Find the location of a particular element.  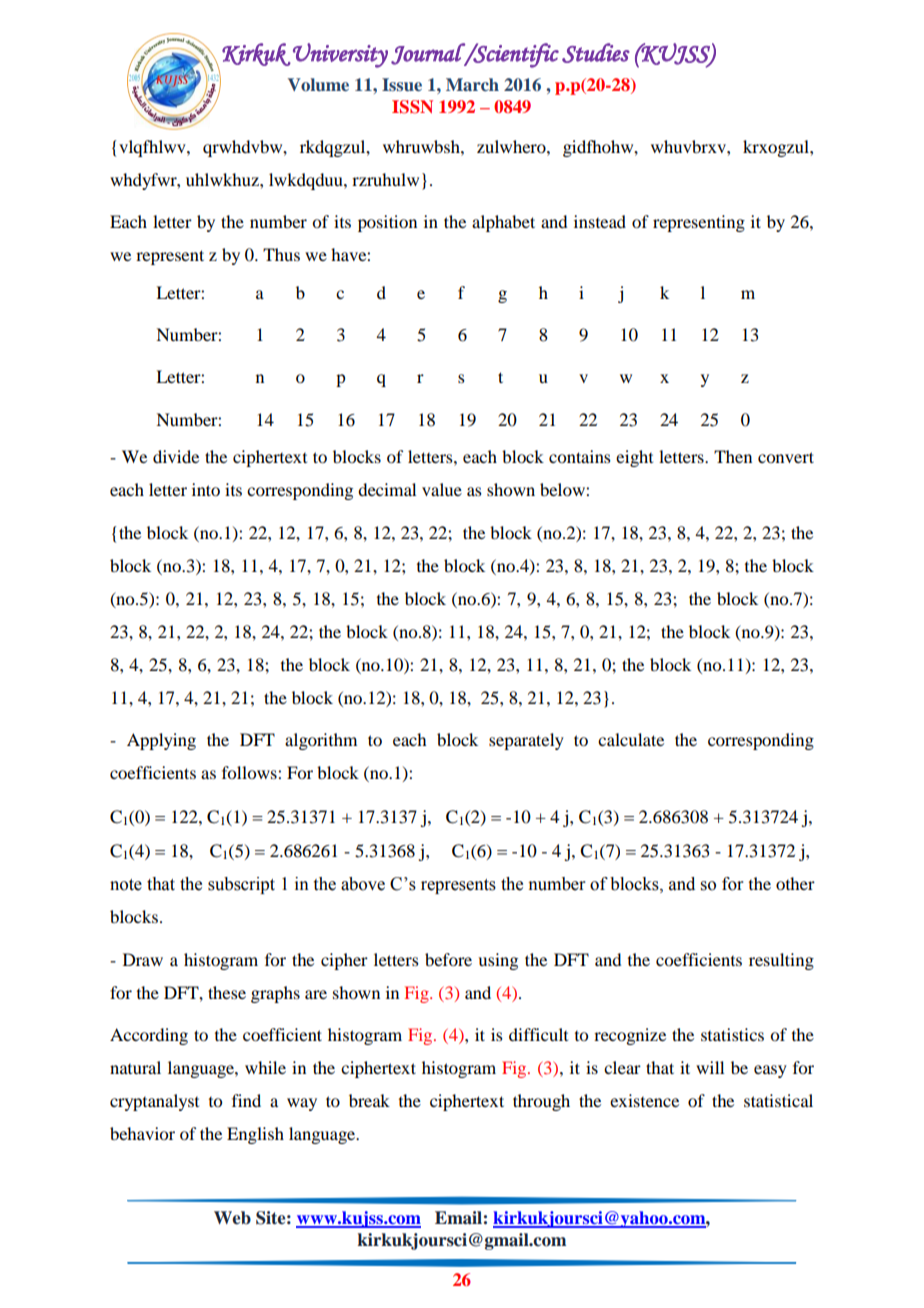

Applying is located at coordinates (161, 741).
